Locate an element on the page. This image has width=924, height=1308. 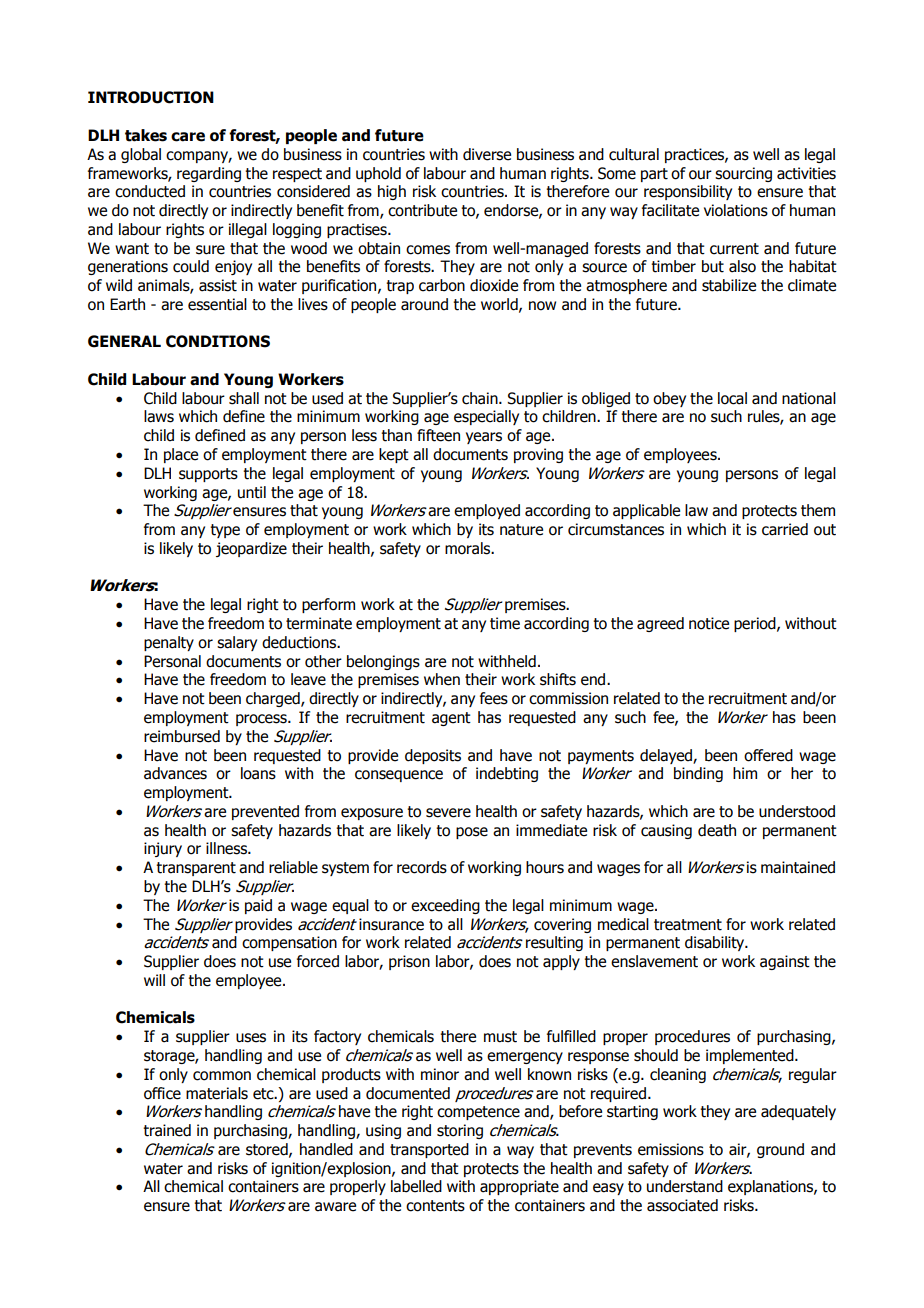
sourcing is located at coordinates (743, 174).
